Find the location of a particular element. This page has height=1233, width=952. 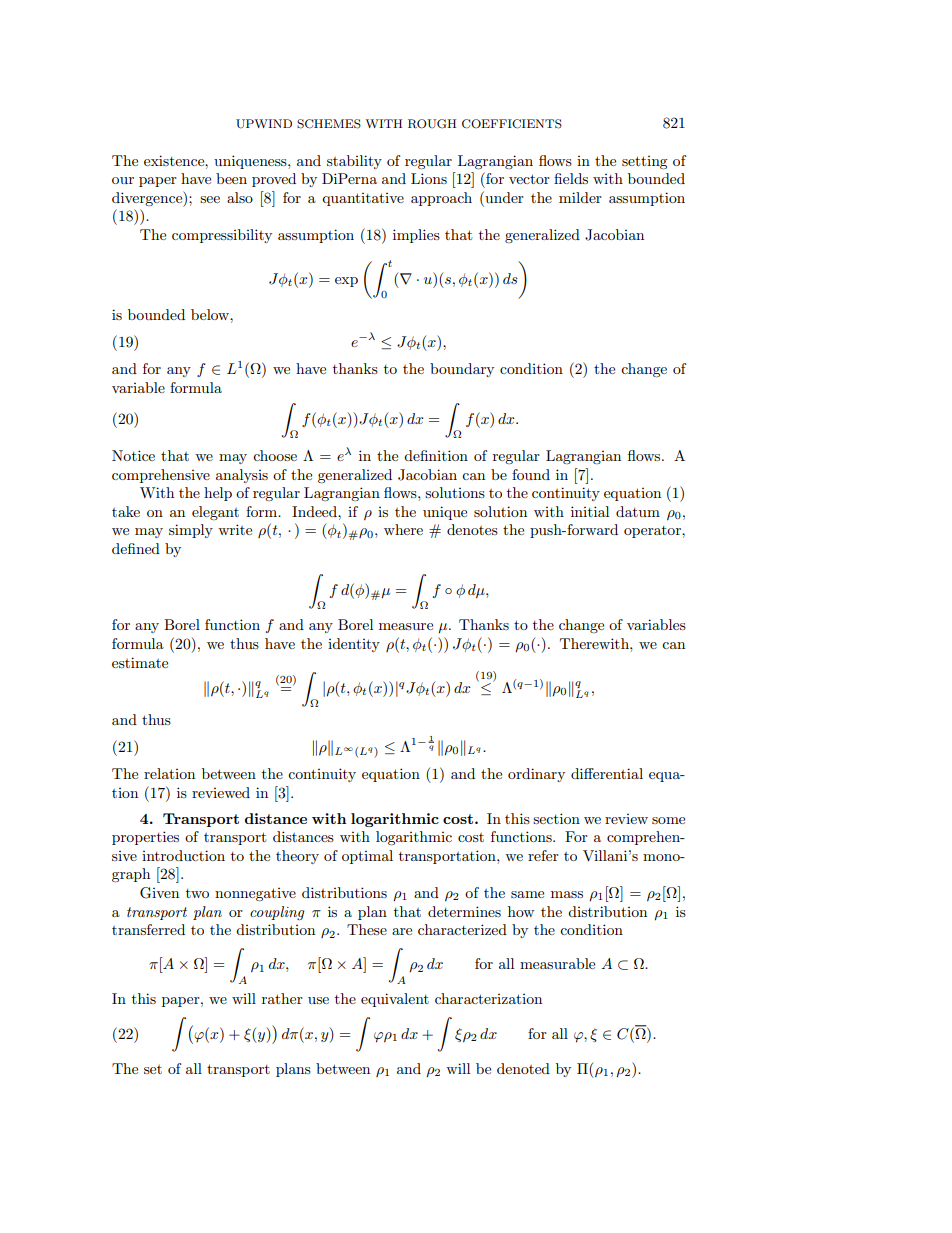

denoted is located at coordinates (523, 1068).
